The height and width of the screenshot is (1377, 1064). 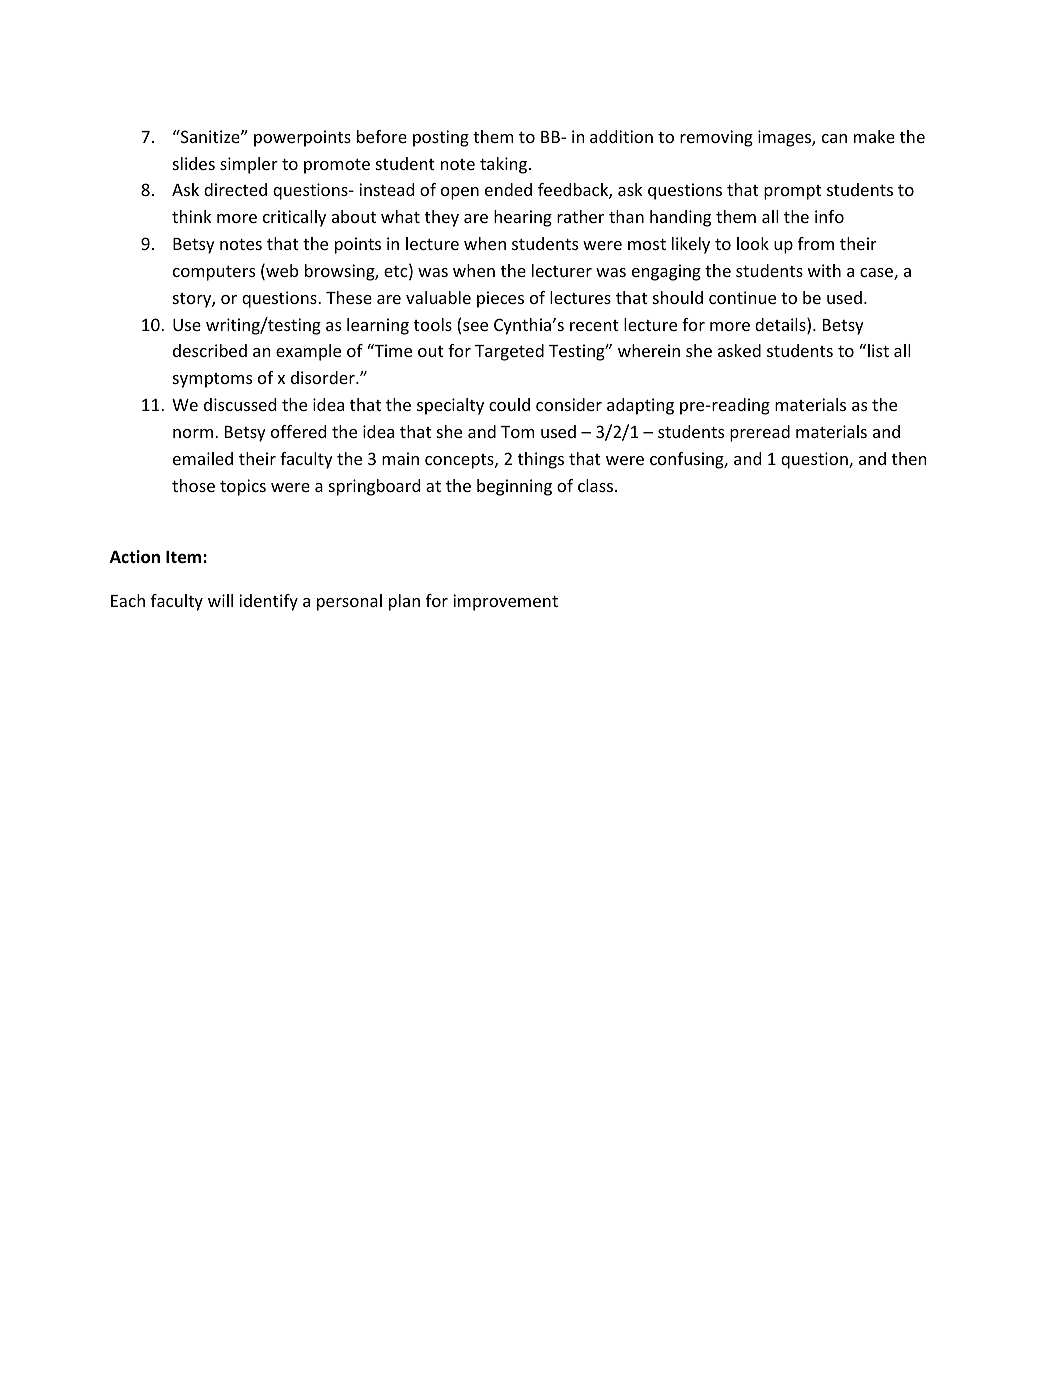 I want to click on can, so click(x=834, y=138).
